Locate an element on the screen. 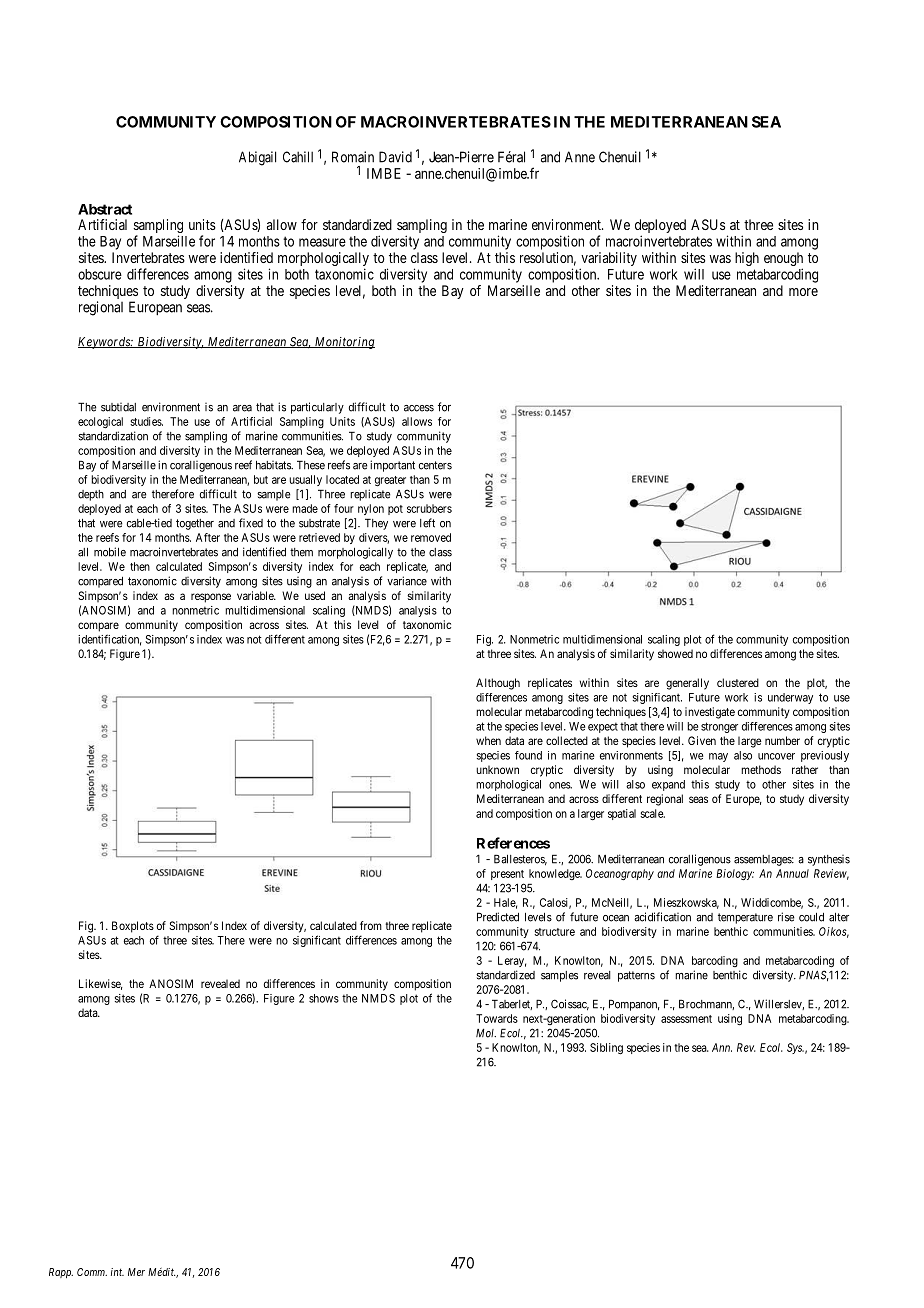 The width and height of the screenshot is (924, 1308). Abstract is located at coordinates (105, 209).
